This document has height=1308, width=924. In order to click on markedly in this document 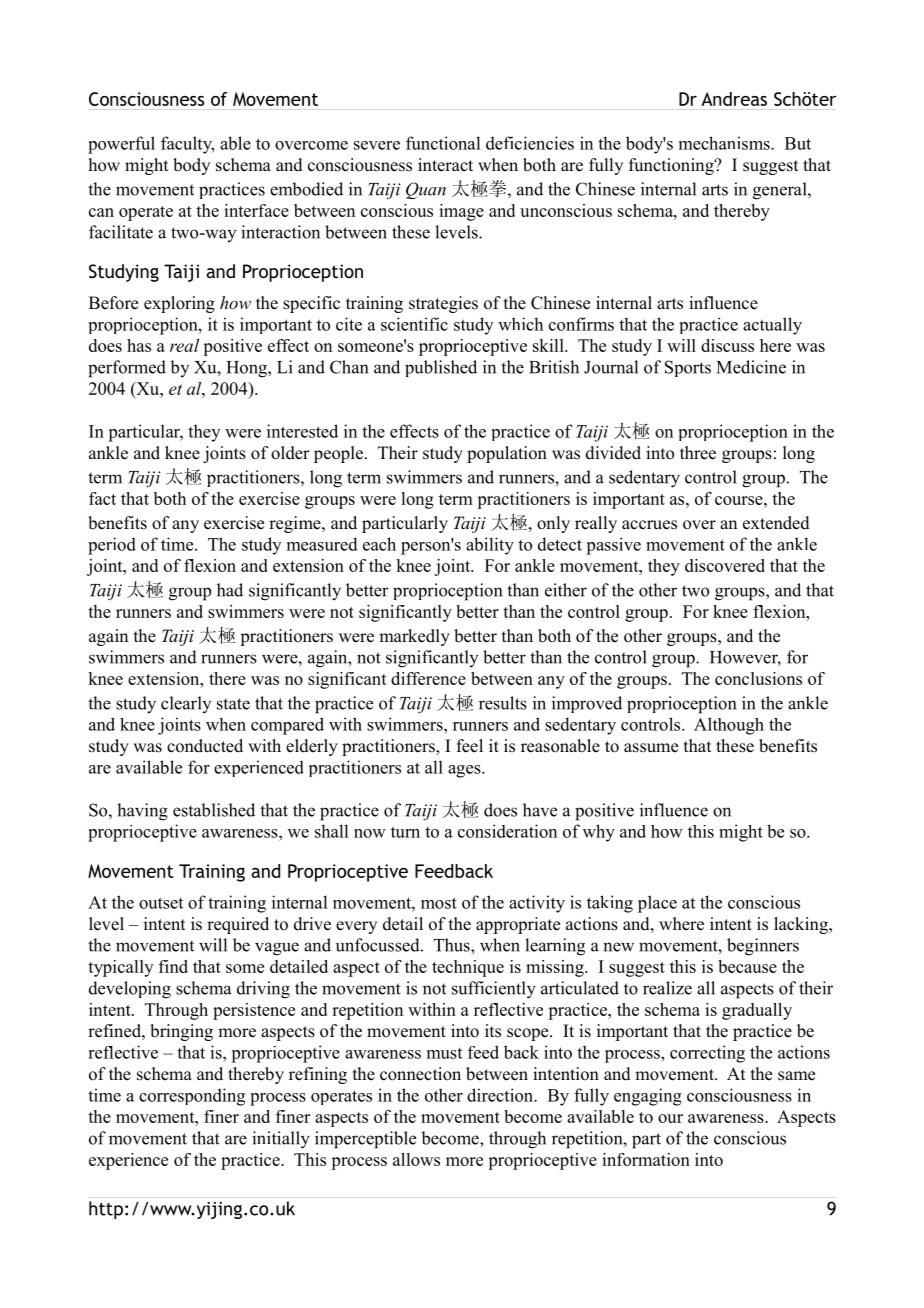, I will do `click(414, 637)`.
